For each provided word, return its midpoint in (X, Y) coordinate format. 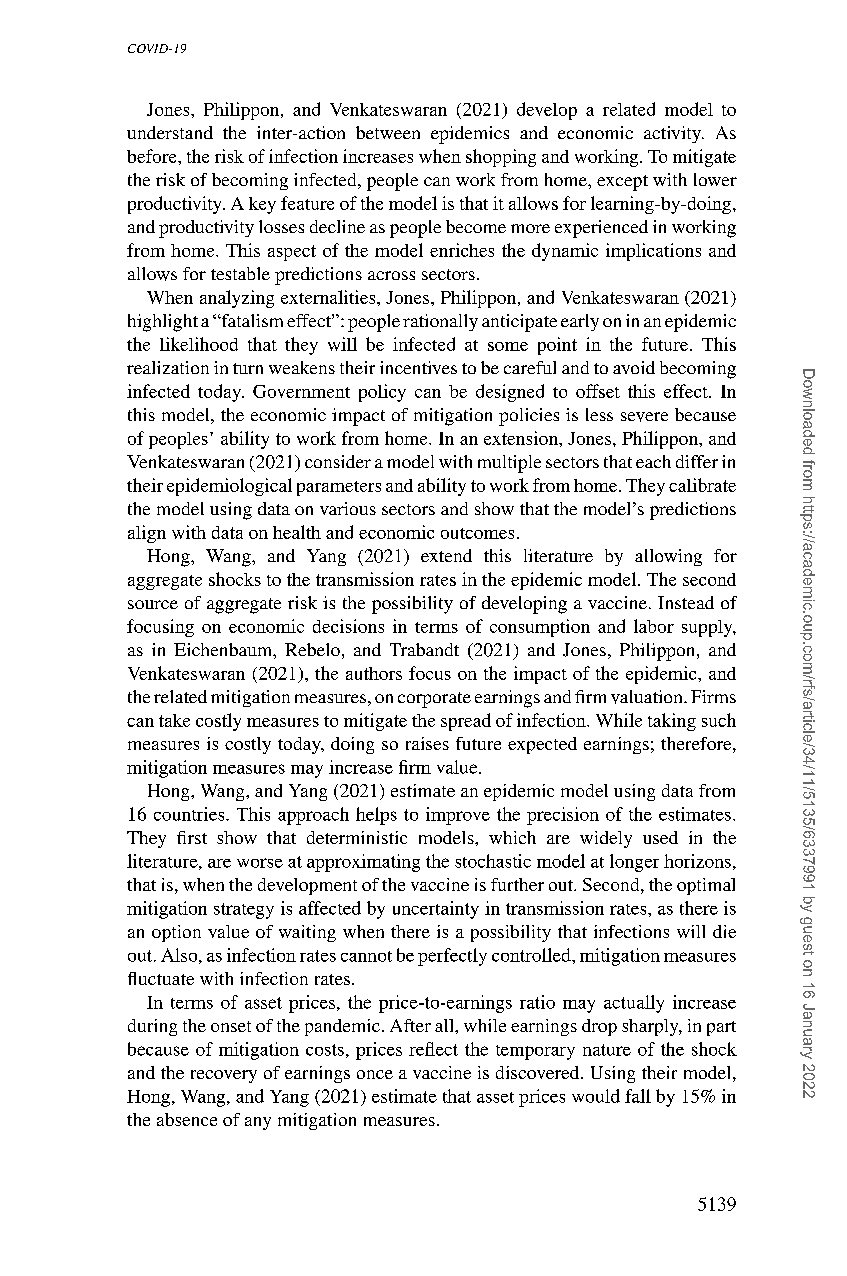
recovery (224, 1076)
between (388, 132)
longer (634, 863)
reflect (433, 1049)
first (192, 837)
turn (248, 368)
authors (374, 673)
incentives (418, 367)
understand (170, 132)
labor (654, 626)
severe (644, 417)
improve (458, 816)
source (153, 604)
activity (674, 134)
